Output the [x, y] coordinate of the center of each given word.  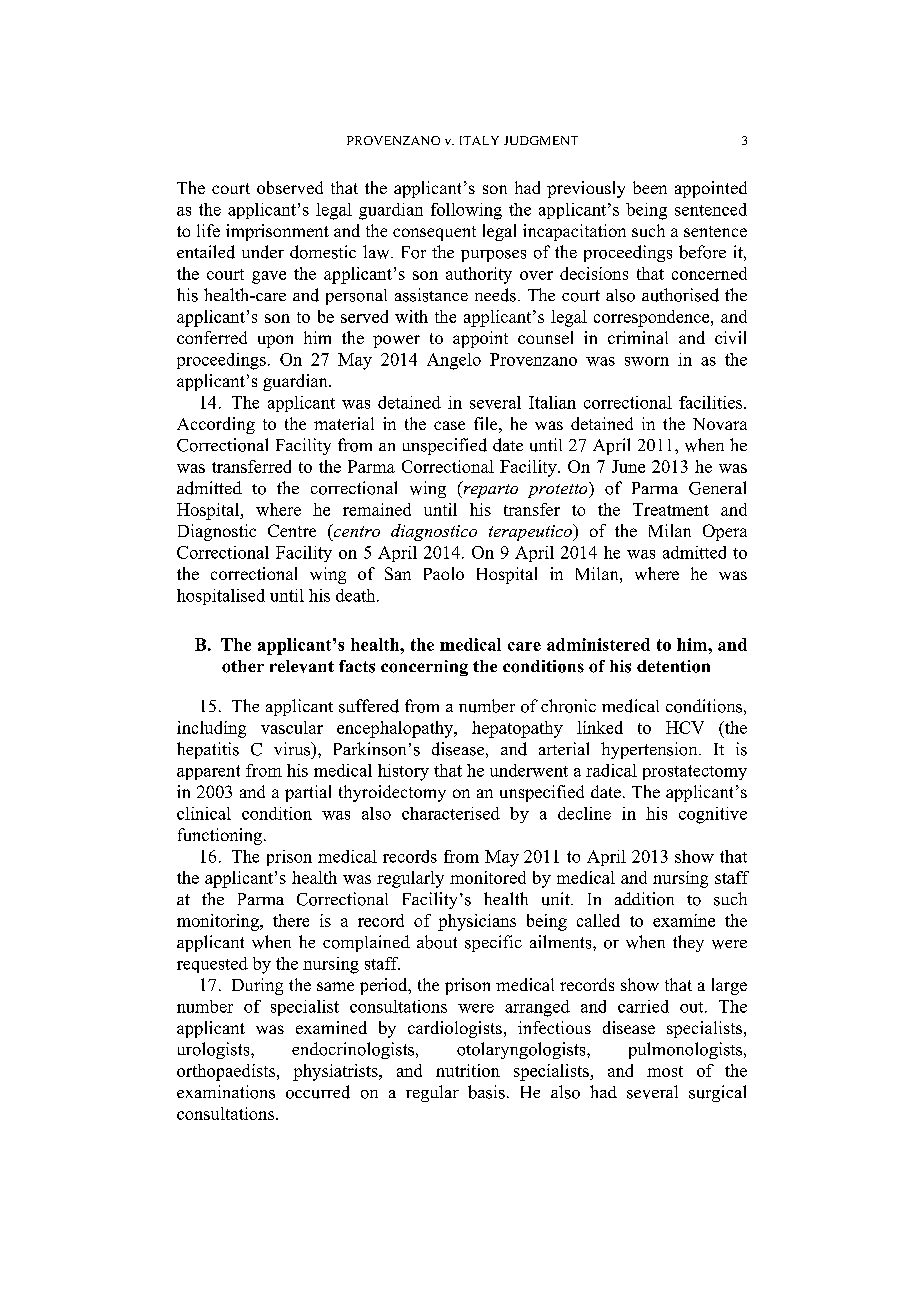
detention [673, 666]
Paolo [444, 573]
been [650, 187]
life [208, 230]
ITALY [479, 140]
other [243, 666]
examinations [226, 1092]
